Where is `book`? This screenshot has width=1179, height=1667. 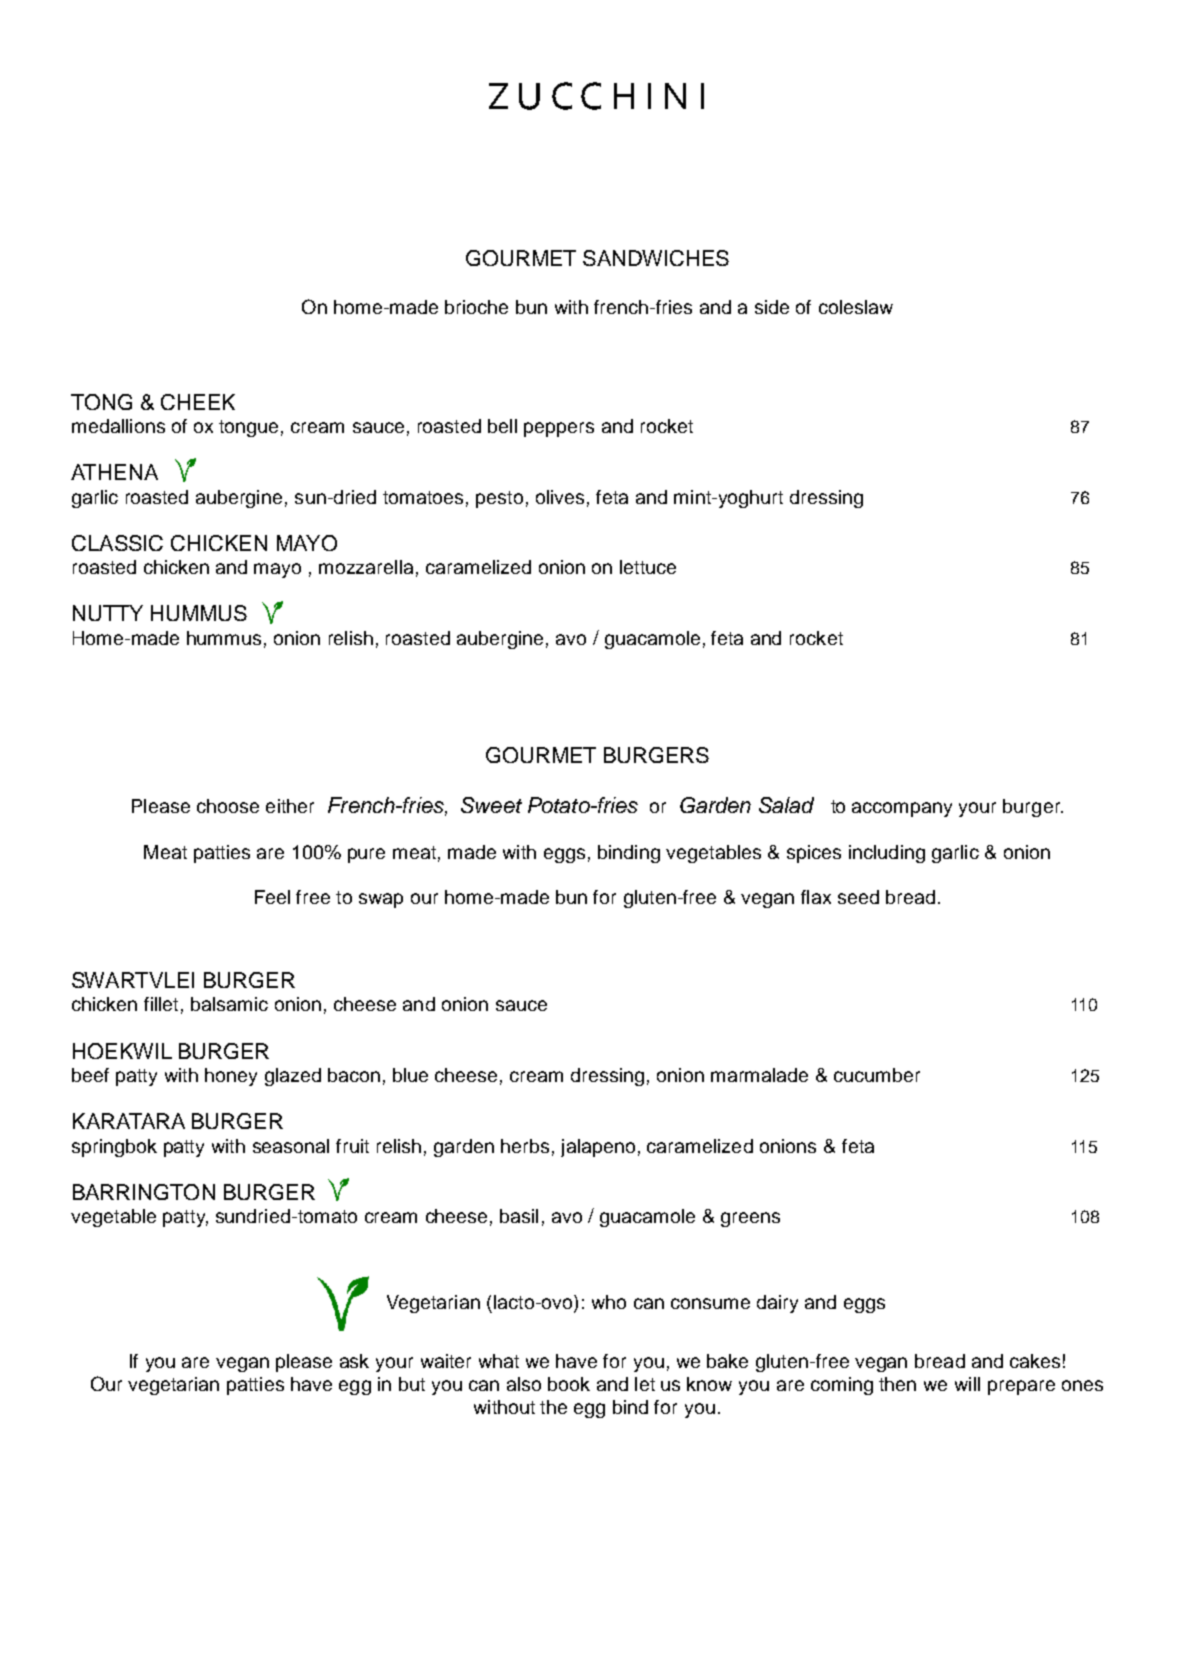 book is located at coordinates (569, 1384).
